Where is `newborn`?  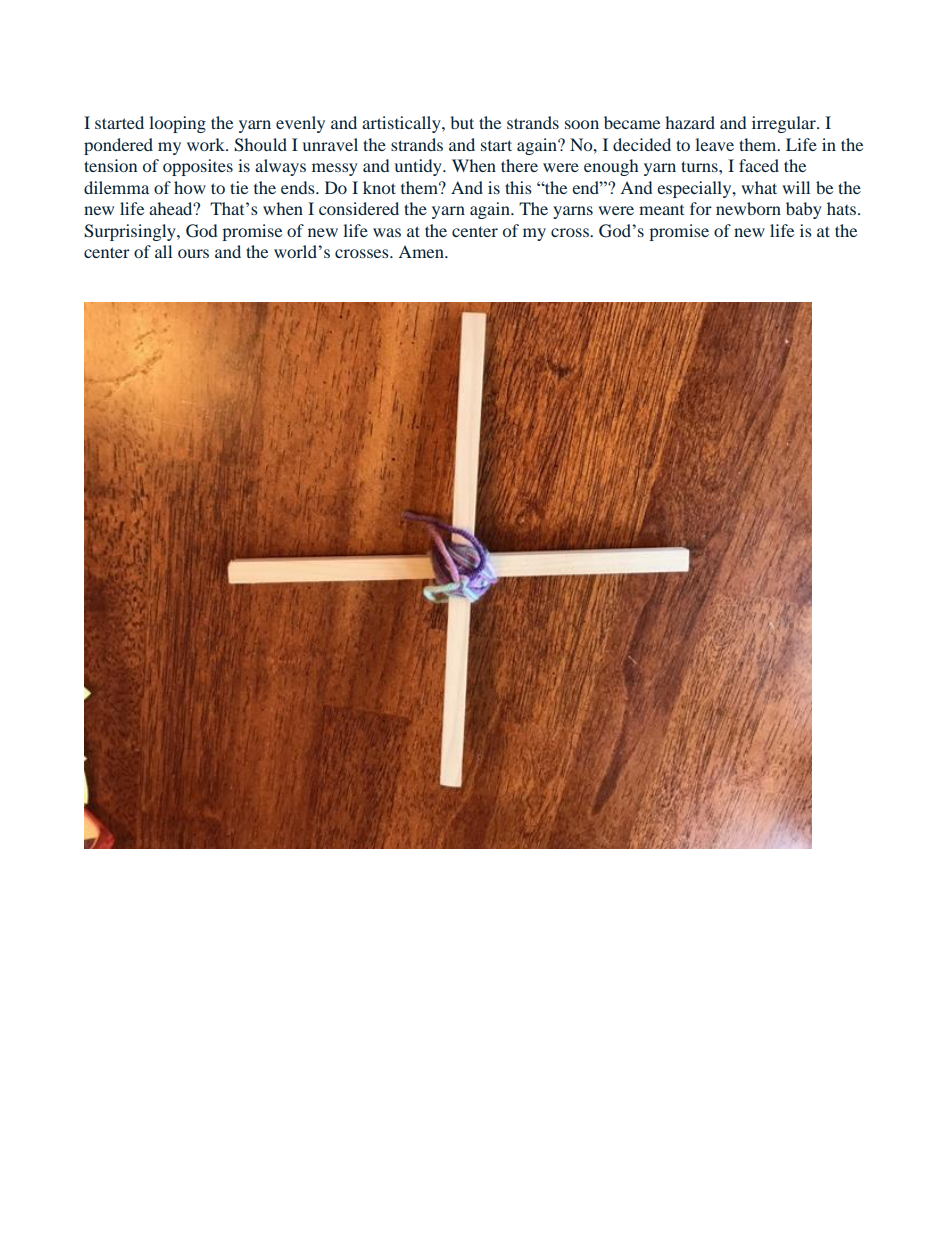
newborn is located at coordinates (748, 208).
